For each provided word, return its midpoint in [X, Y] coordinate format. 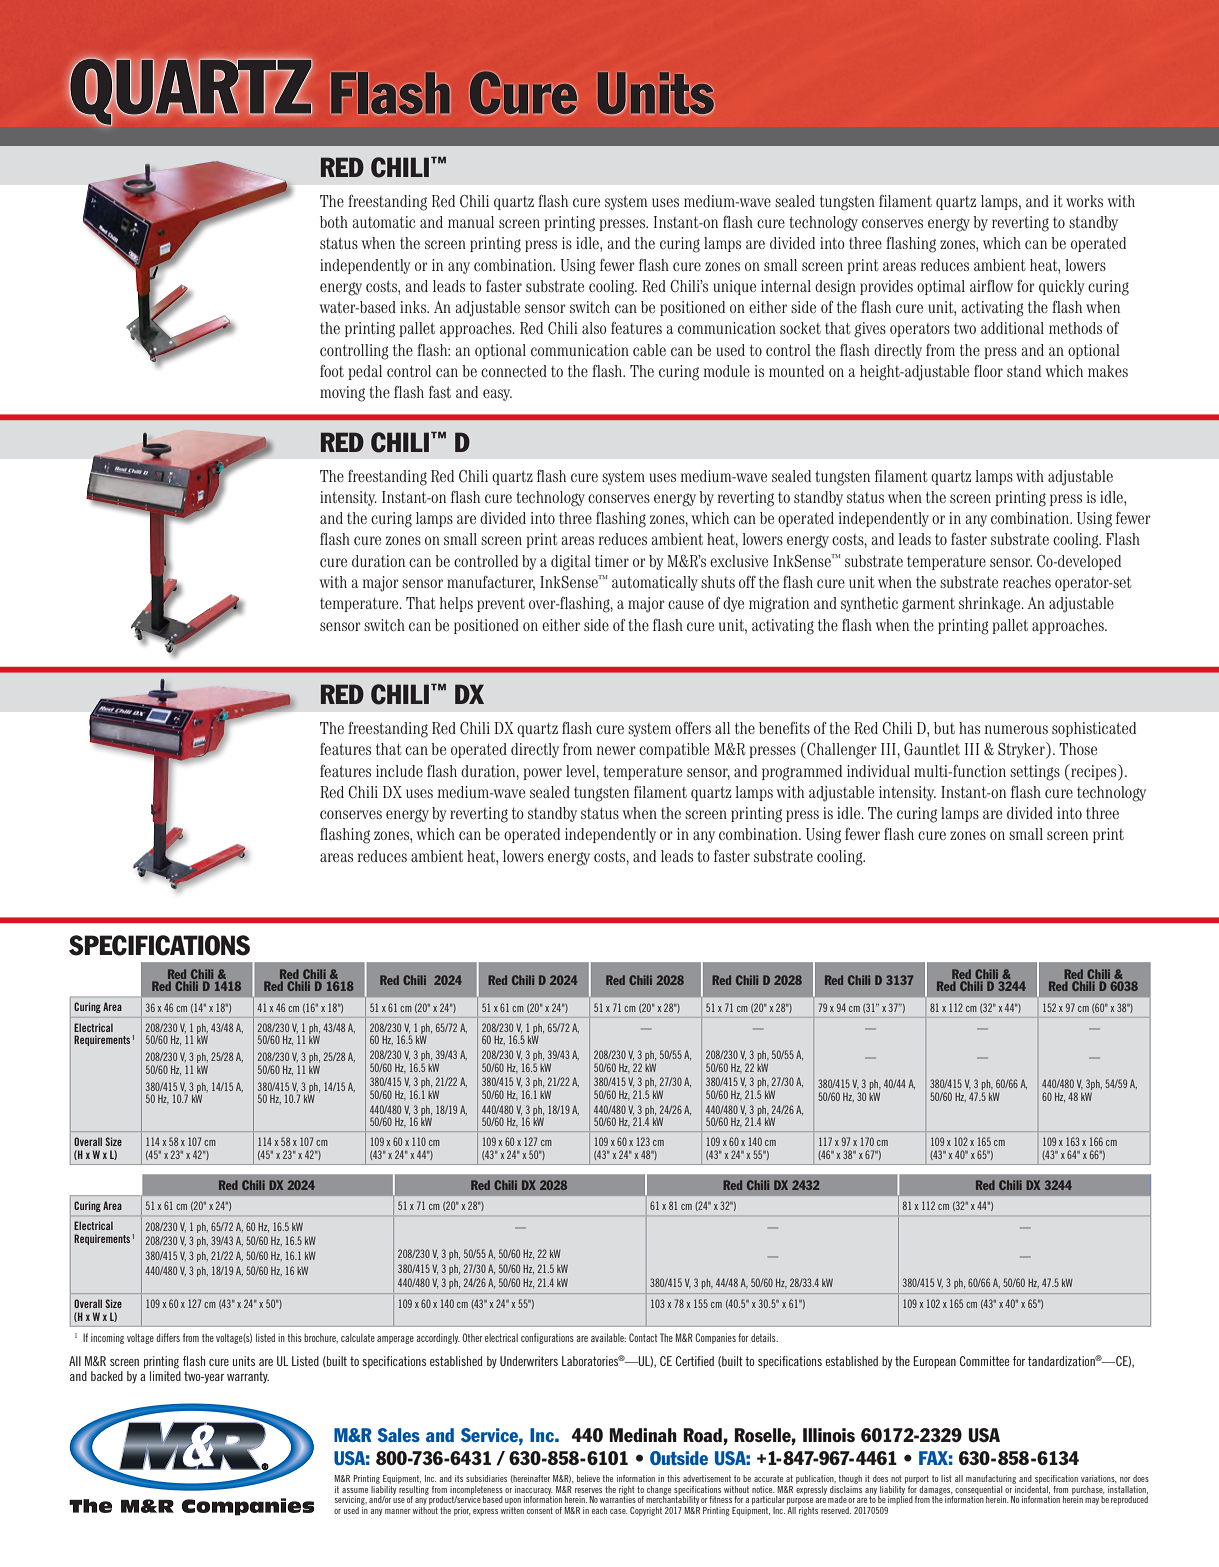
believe [588, 1478]
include [399, 771]
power [542, 774]
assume [355, 1490]
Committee [984, 1361]
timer [612, 561]
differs [168, 1337]
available [608, 1337]
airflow [991, 286]
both [334, 222]
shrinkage [991, 605]
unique [734, 287]
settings [1035, 773]
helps [456, 604]
